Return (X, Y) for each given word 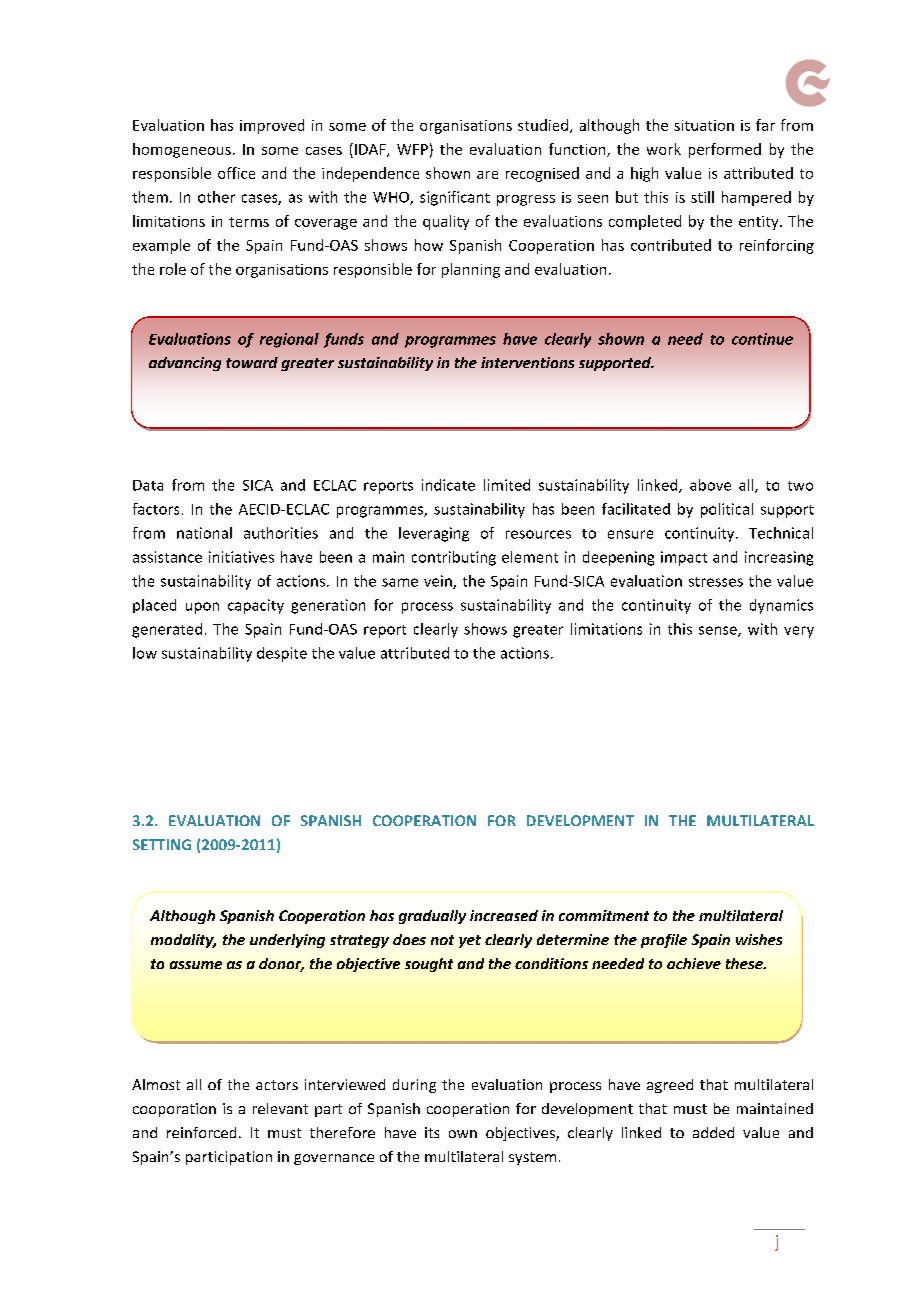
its (432, 1132)
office (236, 173)
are (487, 175)
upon (202, 608)
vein (439, 582)
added (713, 1132)
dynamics (781, 606)
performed (725, 150)
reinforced (201, 1132)
